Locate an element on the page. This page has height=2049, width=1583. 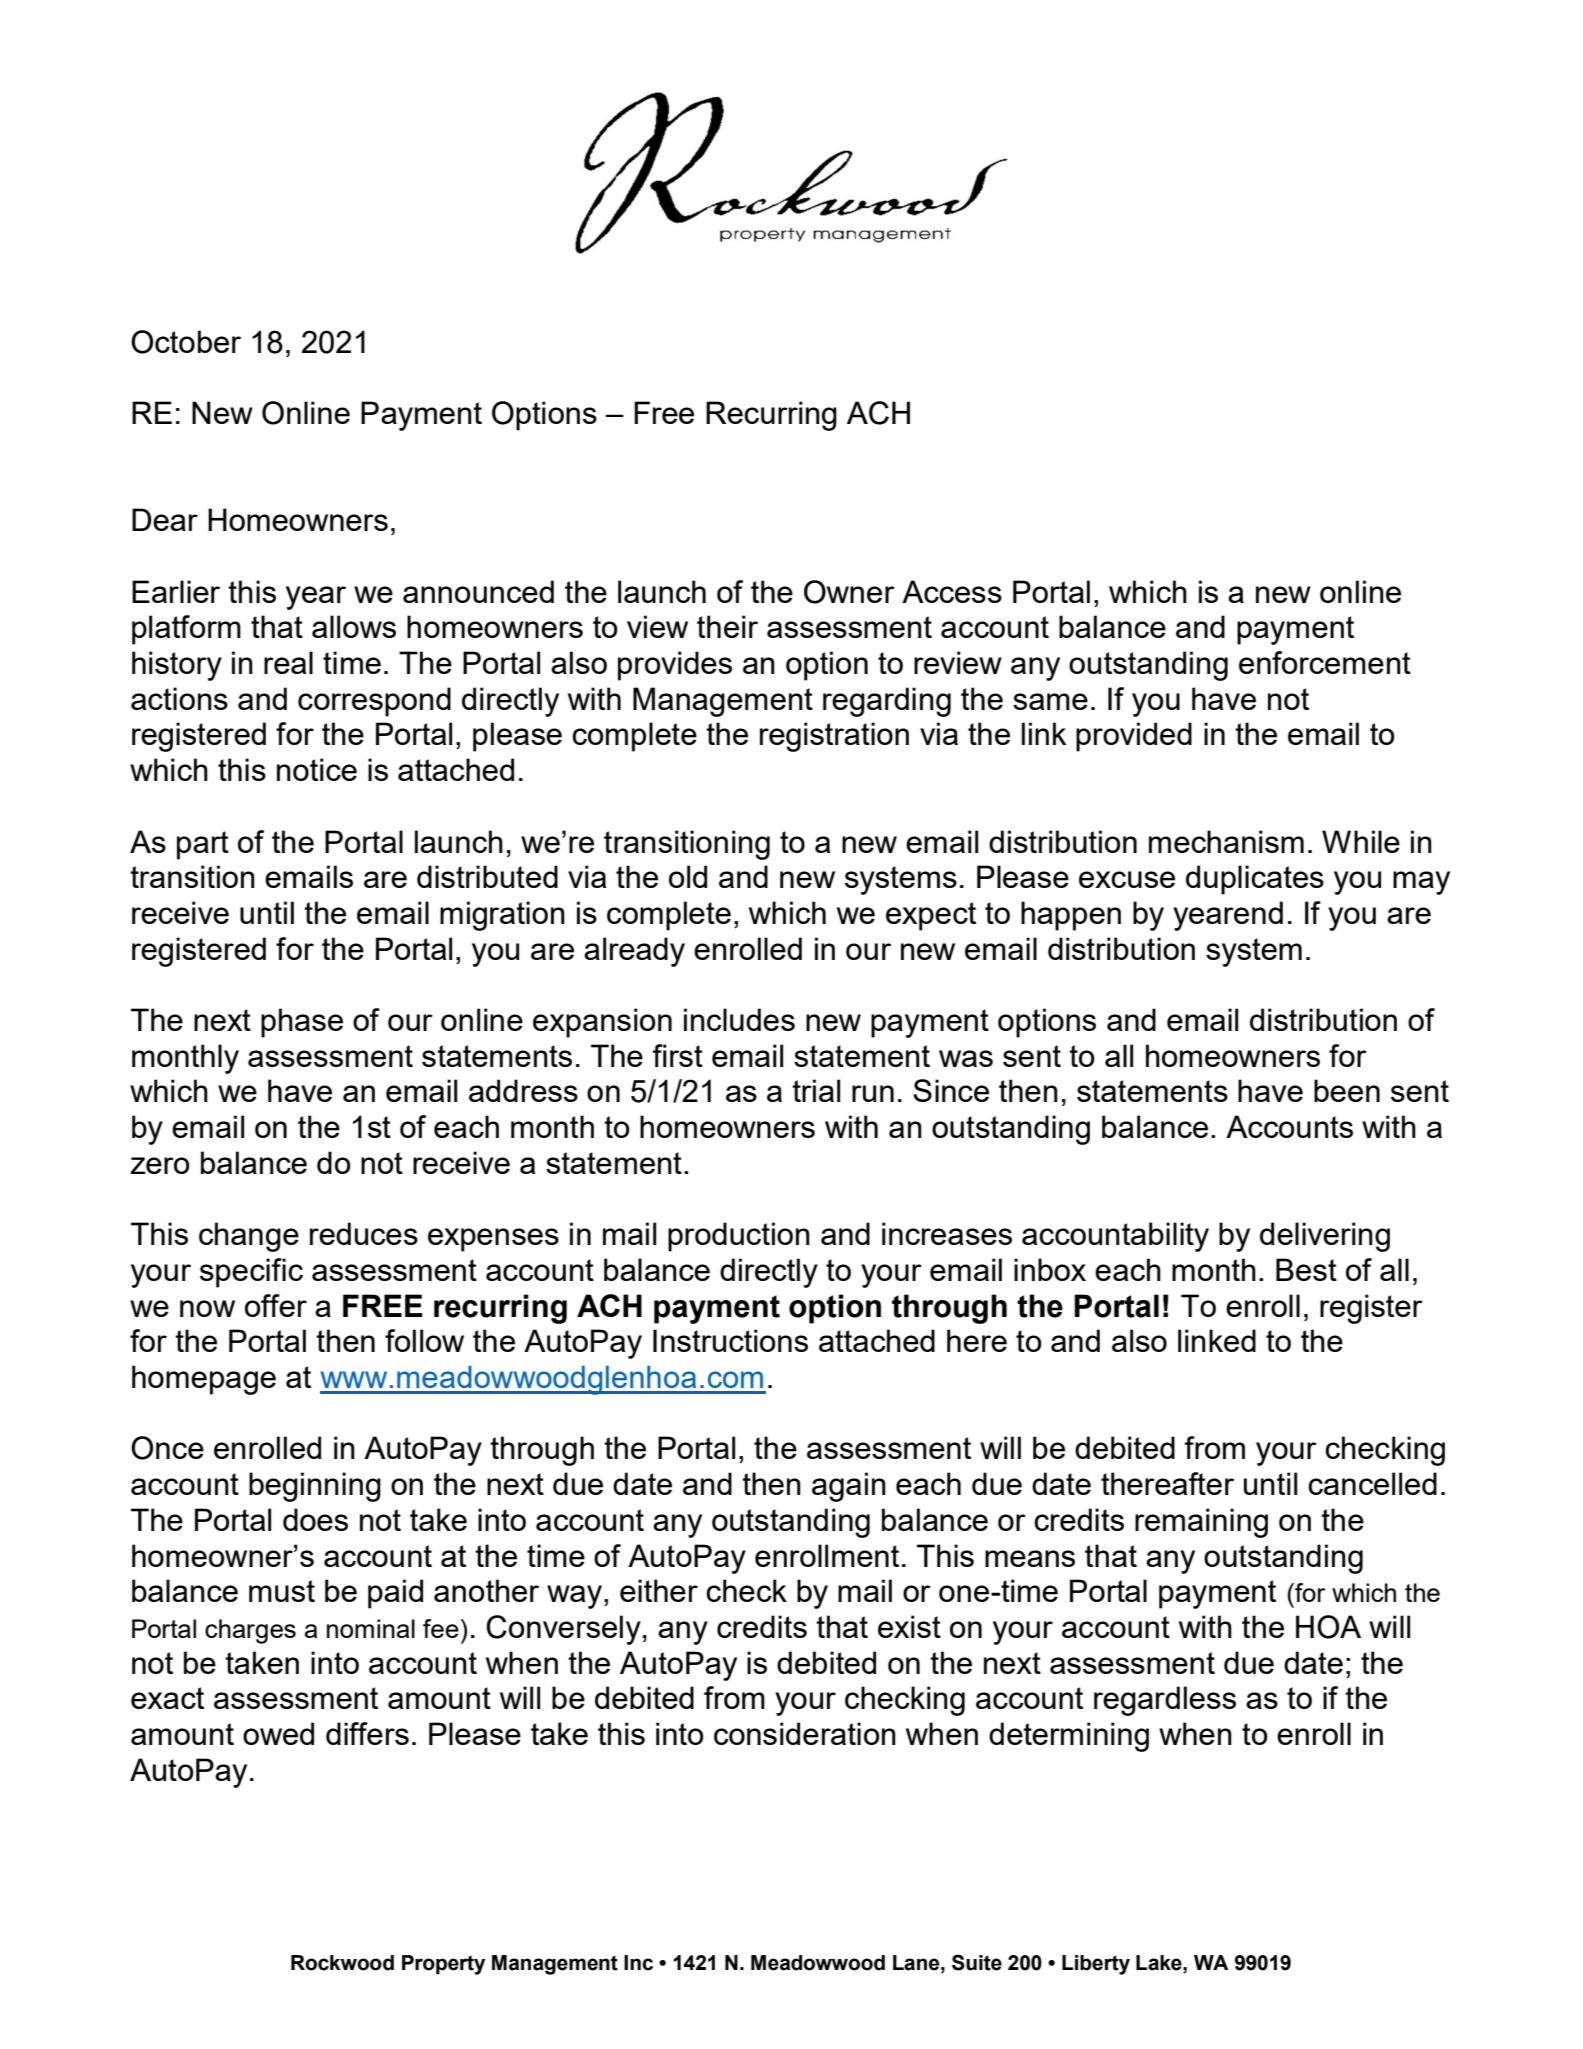
been is located at coordinates (1347, 1090).
